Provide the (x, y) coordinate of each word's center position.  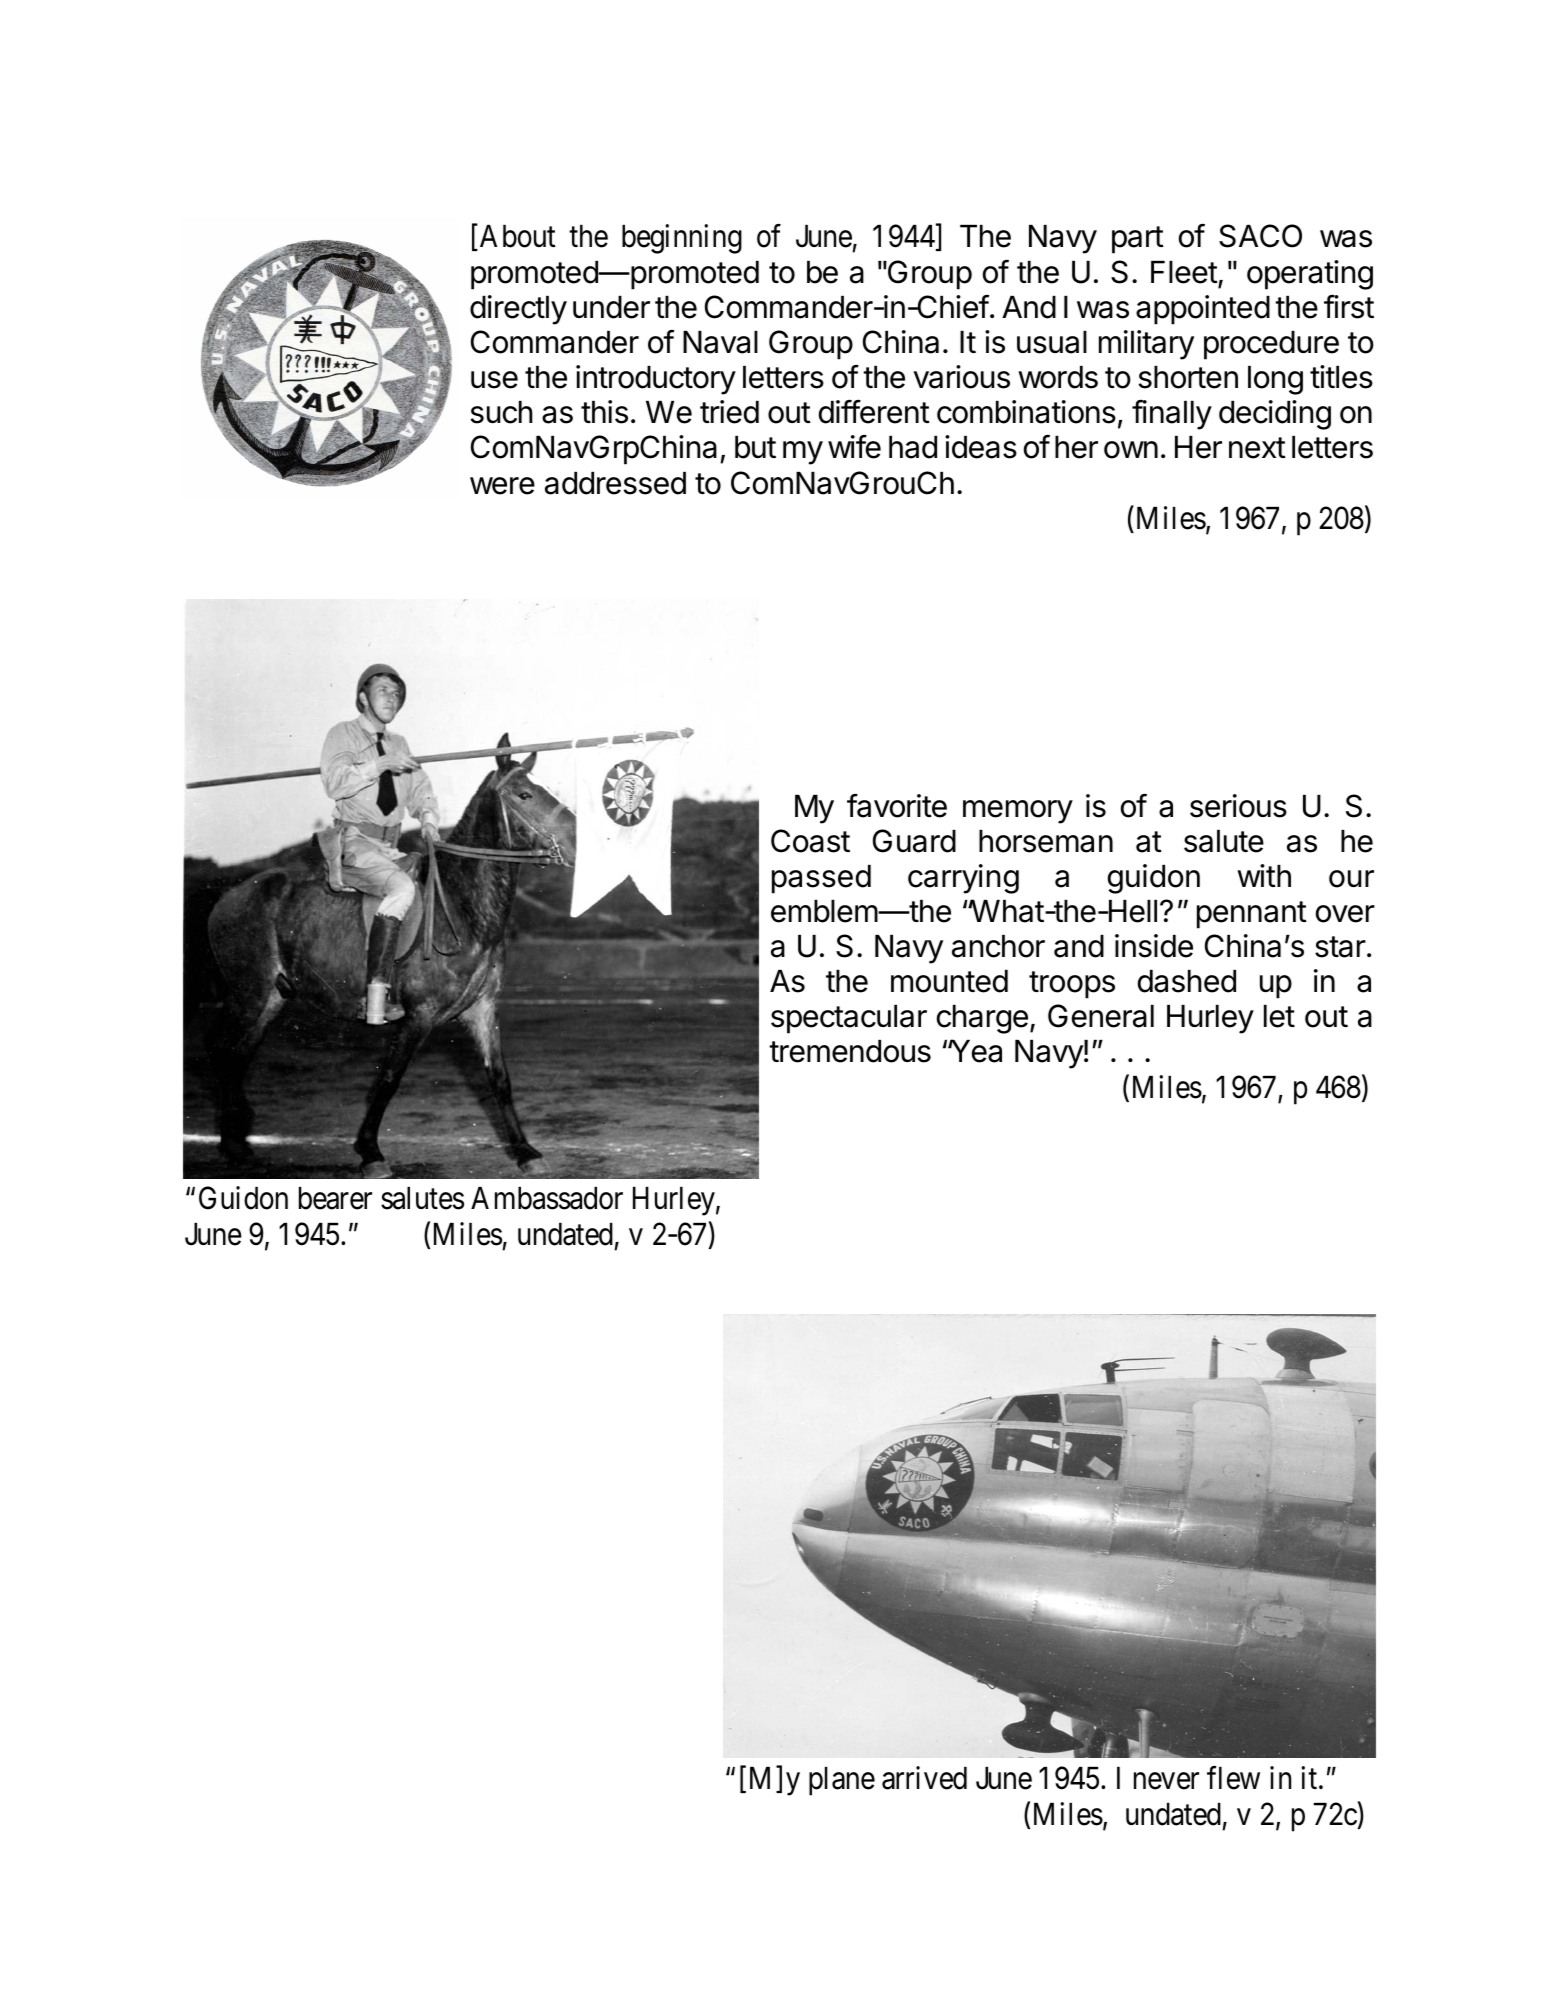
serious (1238, 806)
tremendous (850, 1051)
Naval (720, 342)
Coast (810, 841)
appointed (1203, 310)
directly (518, 310)
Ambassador (547, 1198)
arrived (924, 1778)
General (1101, 1016)
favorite (897, 805)
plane (842, 1781)
